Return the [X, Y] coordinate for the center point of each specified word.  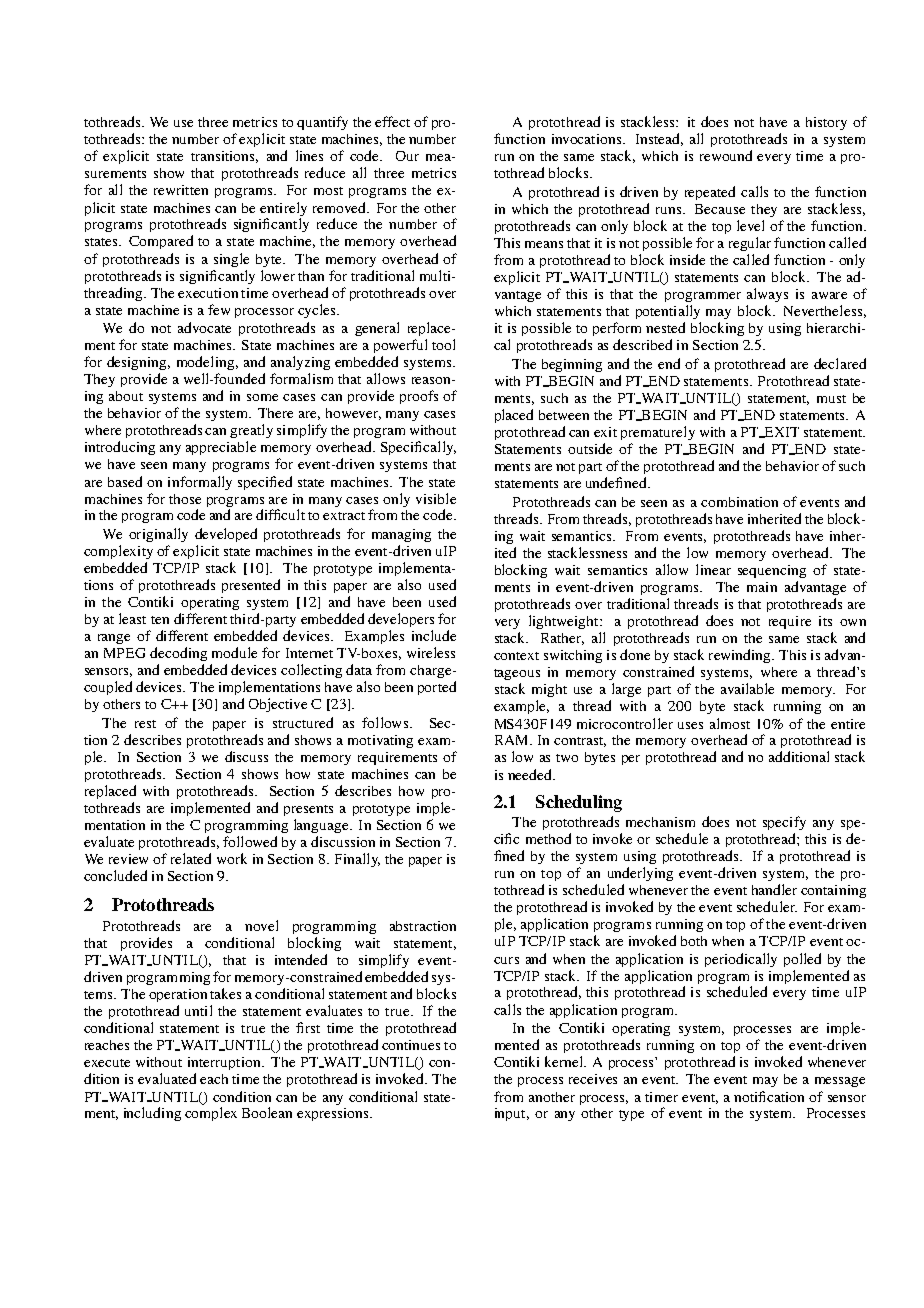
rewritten [181, 190]
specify [784, 823]
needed [531, 774]
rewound [726, 155]
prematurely [658, 433]
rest [145, 724]
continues [411, 1045]
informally [200, 483]
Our [407, 156]
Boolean [267, 1112]
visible [436, 498]
